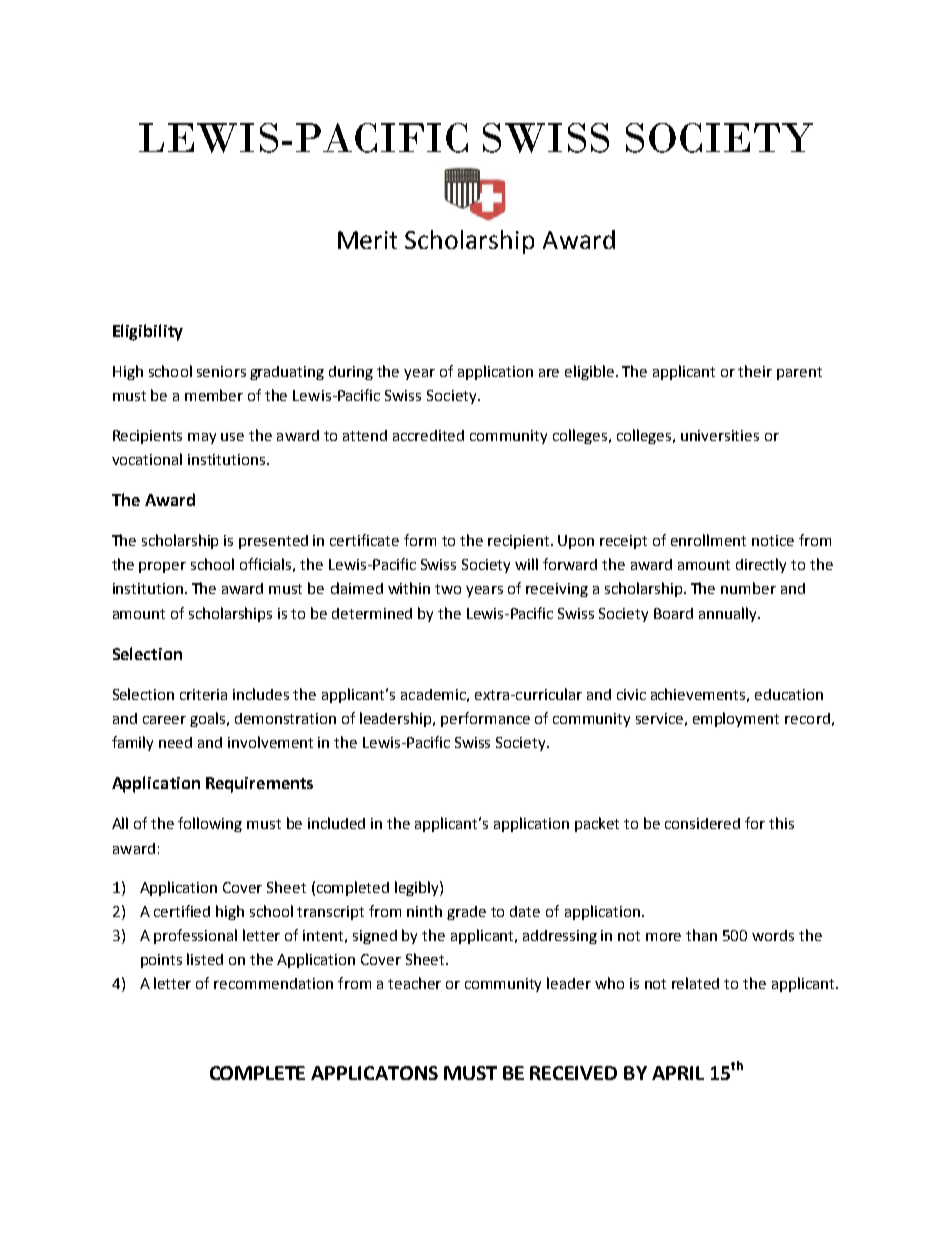  I want to click on annually, so click(729, 614).
